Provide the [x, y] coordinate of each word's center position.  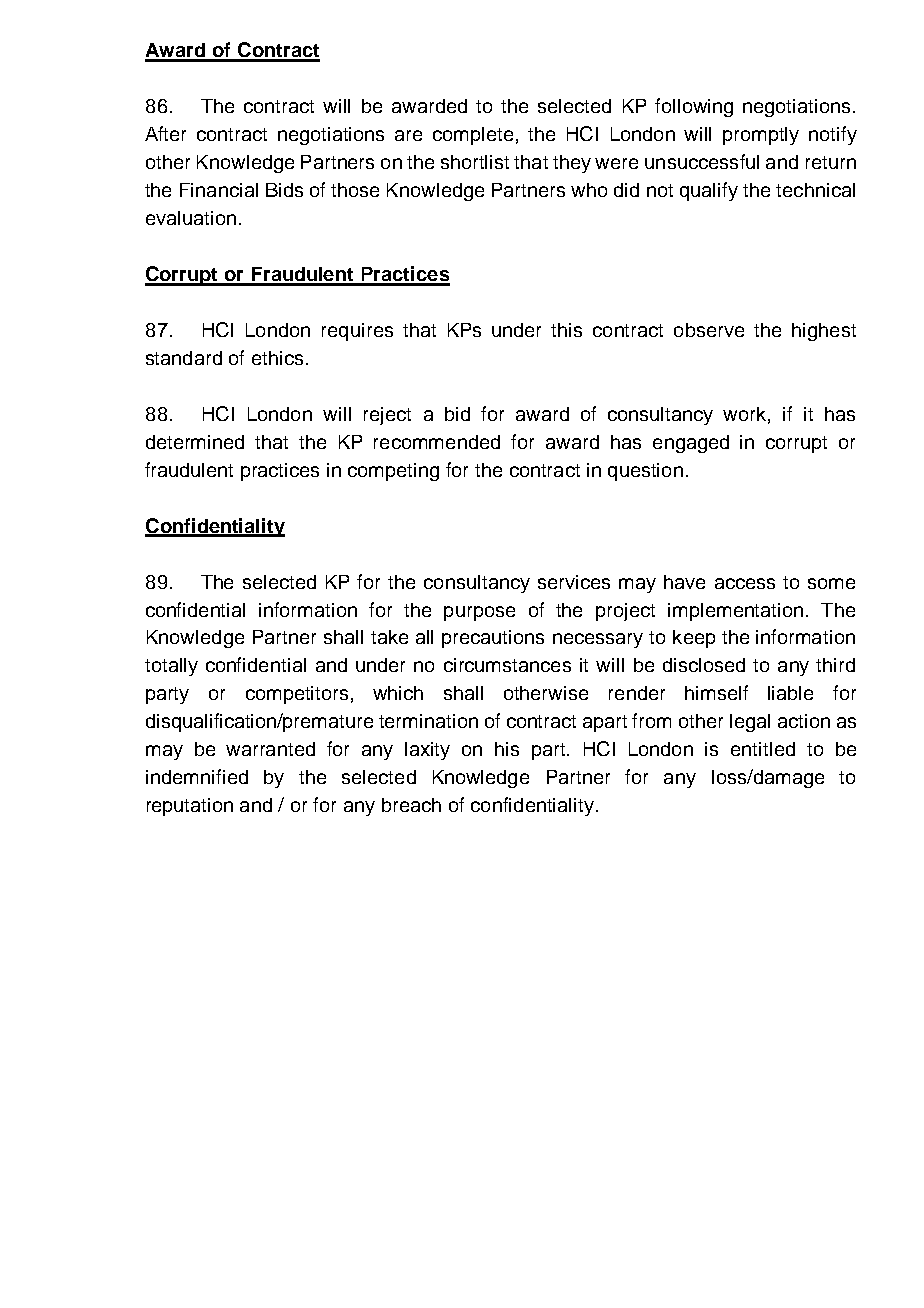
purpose [479, 613]
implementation [735, 612]
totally [171, 667]
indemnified [197, 776]
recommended [437, 442]
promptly [761, 136]
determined [195, 442]
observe [709, 330]
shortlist [475, 162]
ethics [277, 358]
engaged [691, 444]
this [566, 330]
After [165, 133]
